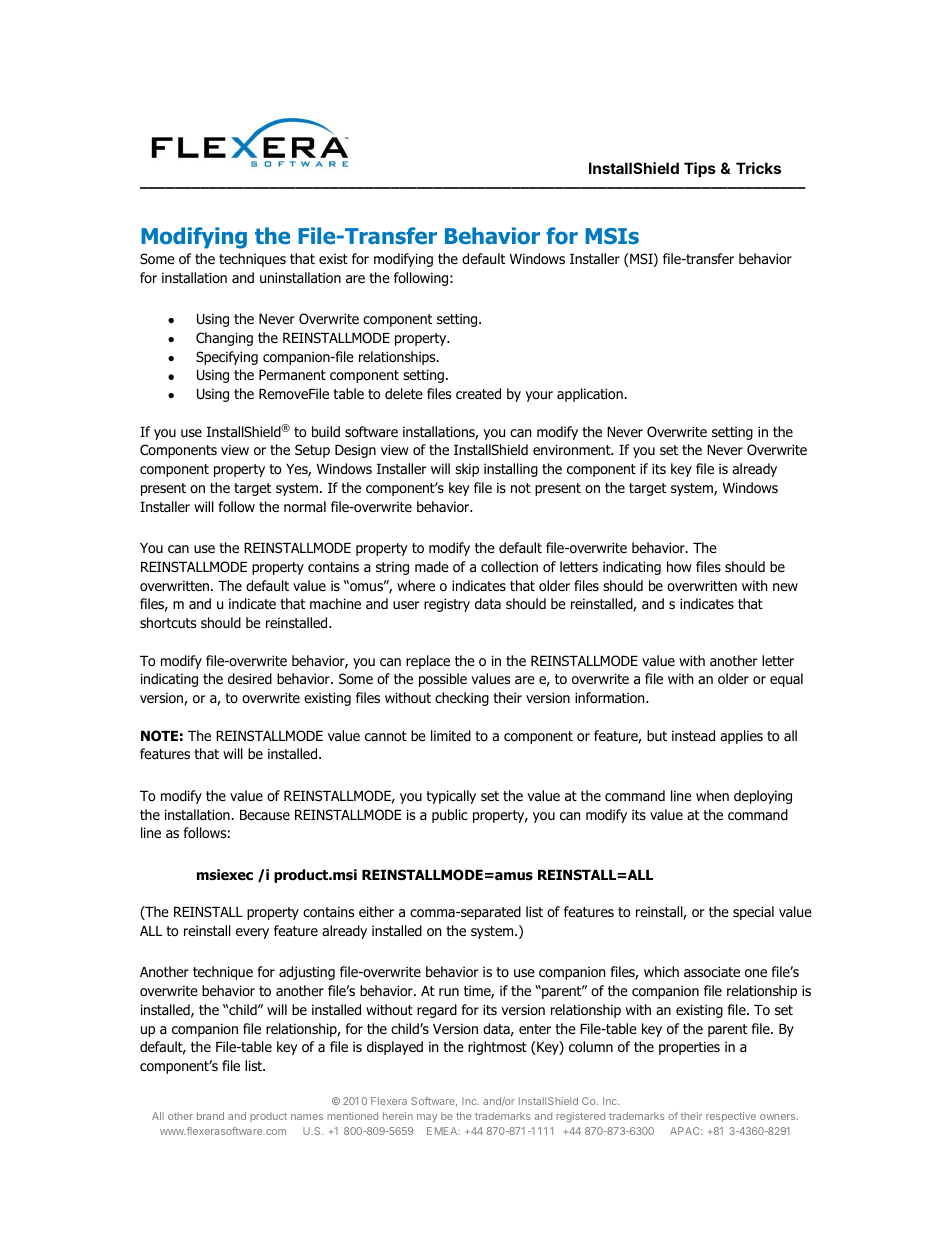  What do you see at coordinates (786, 680) in the screenshot?
I see `equal` at bounding box center [786, 680].
